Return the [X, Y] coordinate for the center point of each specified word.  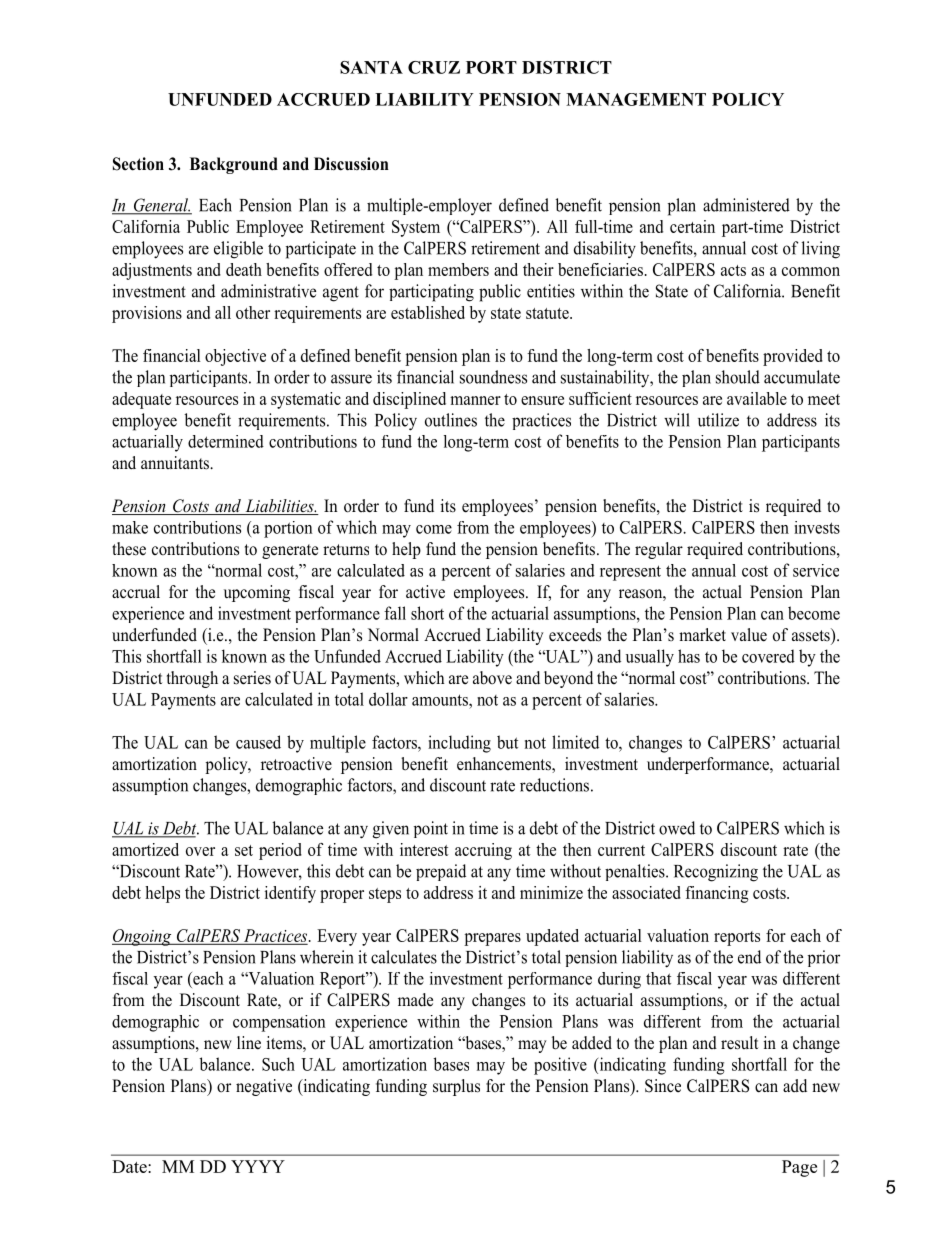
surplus [456, 1087]
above [492, 678]
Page [799, 1168]
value [749, 635]
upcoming [257, 593]
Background [234, 165]
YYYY [258, 1166]
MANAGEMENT [636, 99]
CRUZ [434, 67]
